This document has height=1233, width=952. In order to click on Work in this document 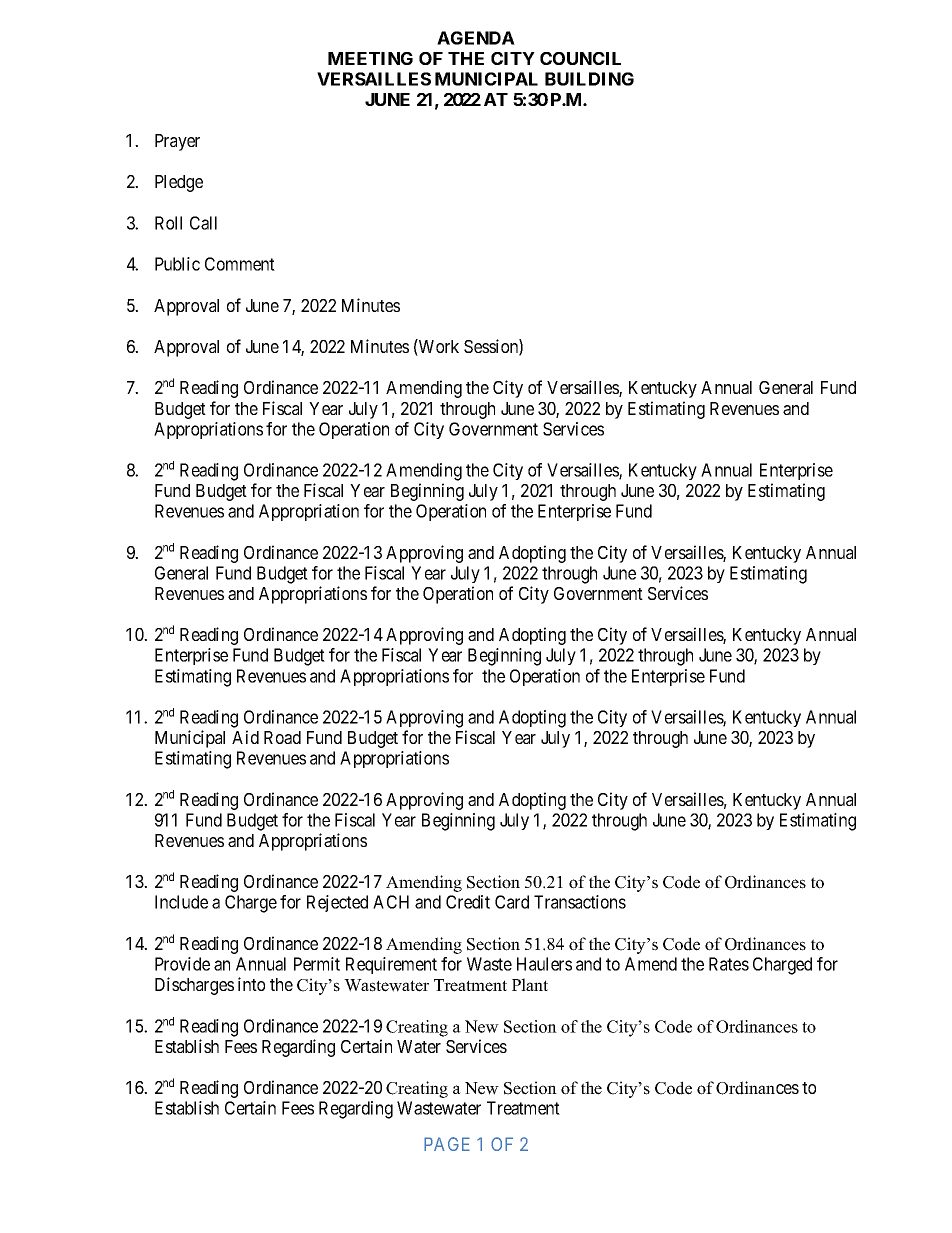, I will do `click(438, 347)`.
